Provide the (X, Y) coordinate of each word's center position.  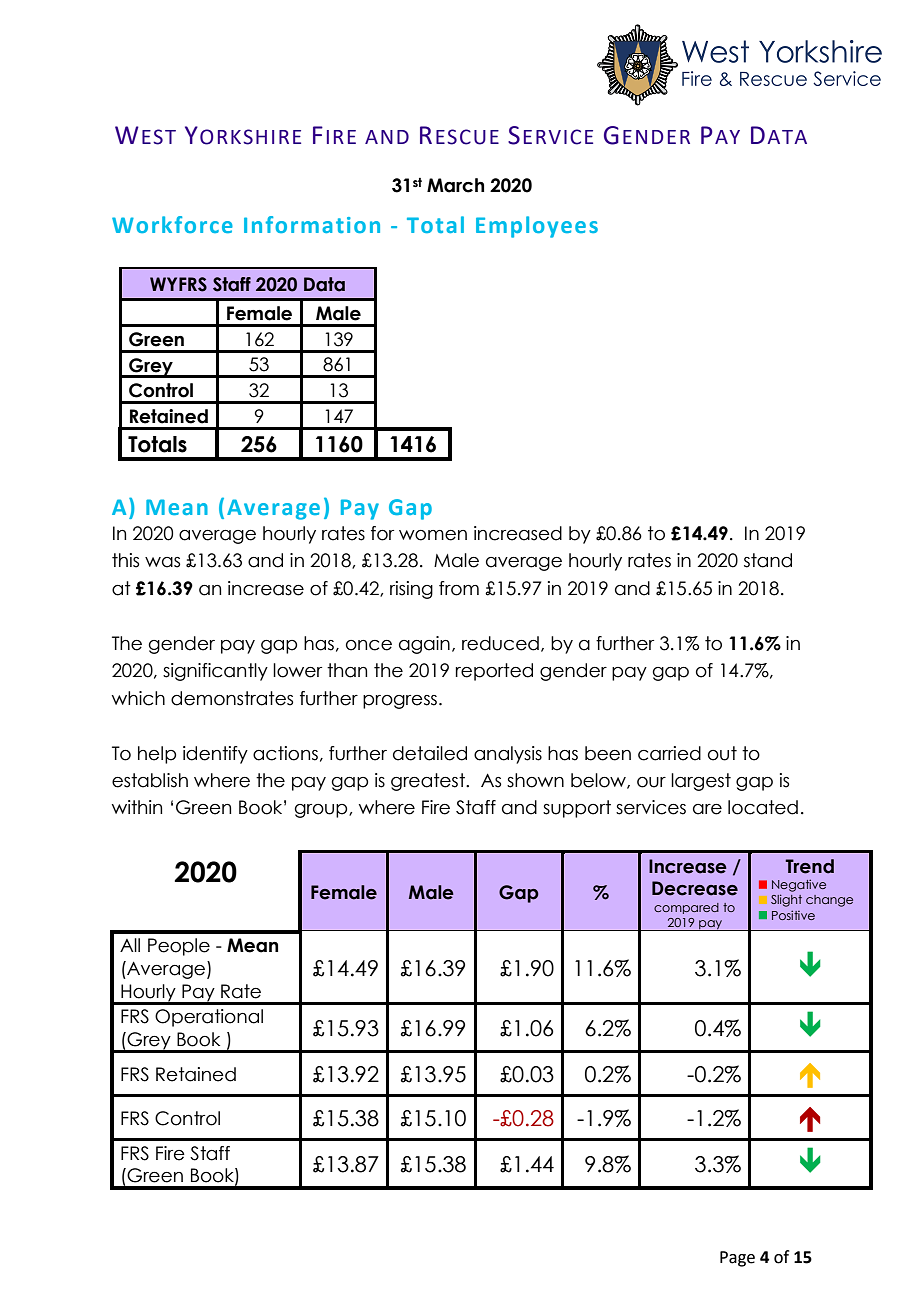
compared (686, 908)
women (433, 535)
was (162, 562)
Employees (537, 227)
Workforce (172, 224)
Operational (209, 1018)
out (722, 753)
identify (215, 755)
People (179, 947)
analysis (508, 755)
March (455, 185)
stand (768, 560)
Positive (793, 915)
